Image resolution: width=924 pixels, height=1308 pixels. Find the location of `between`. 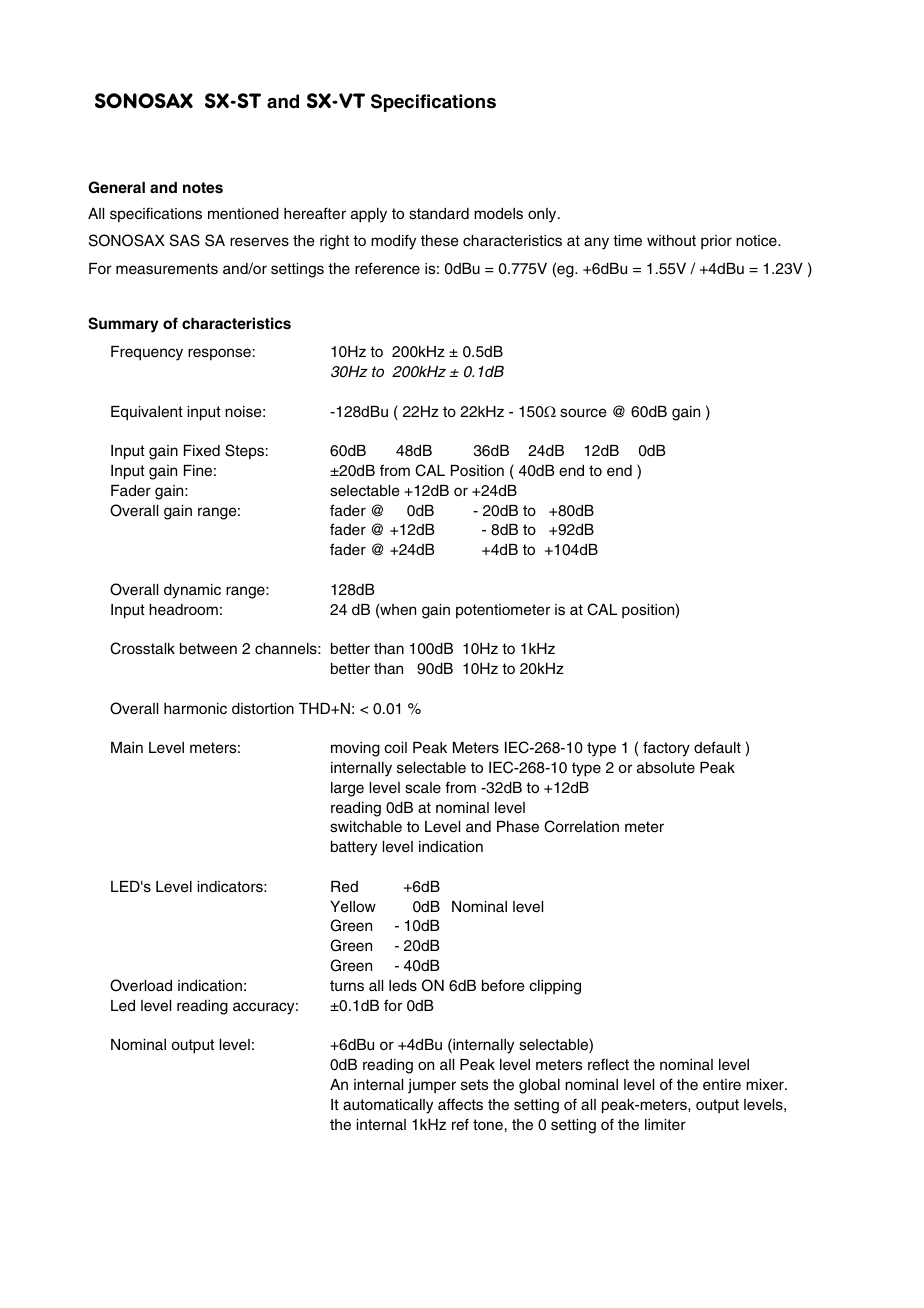

between is located at coordinates (208, 649).
